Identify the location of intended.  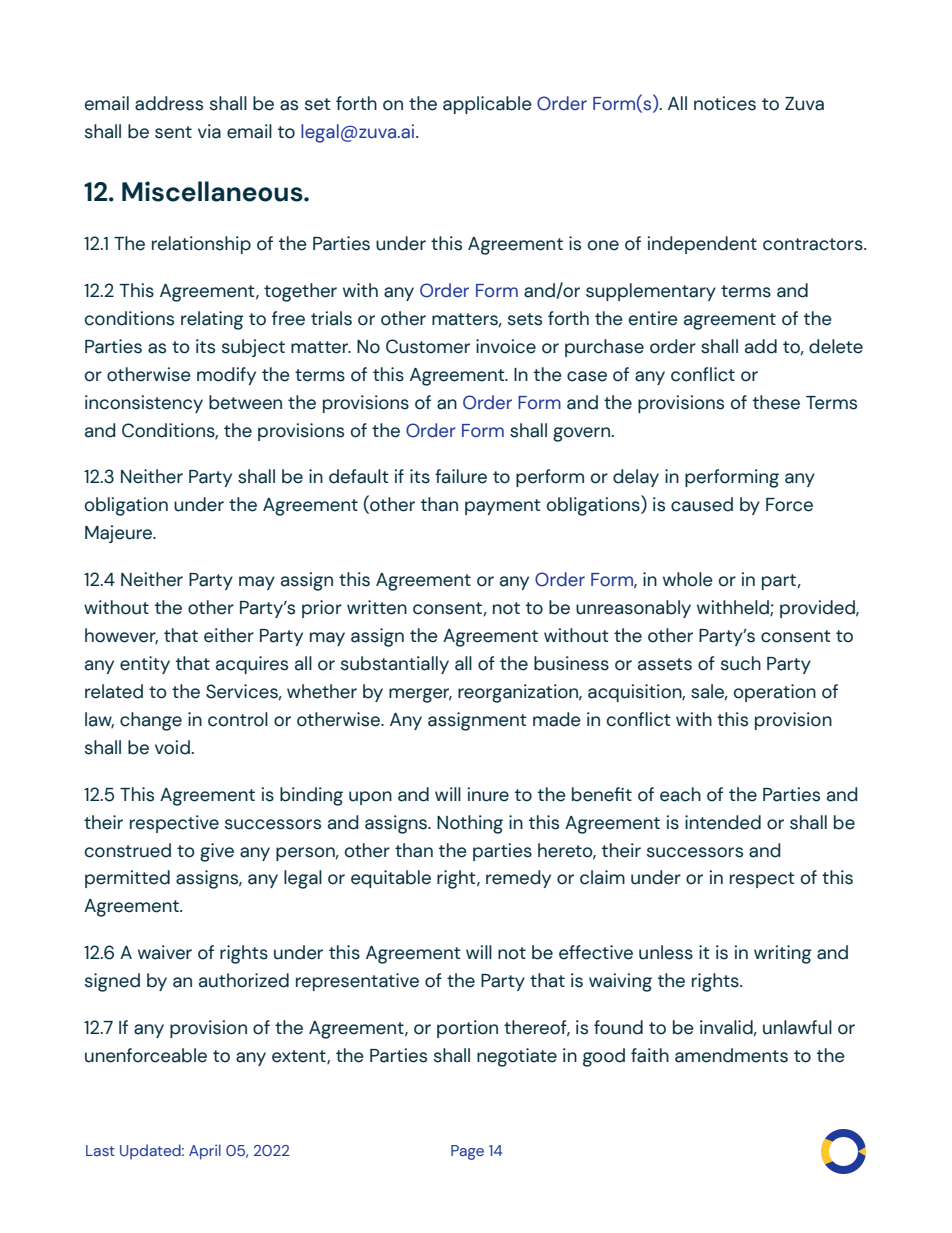
(723, 822).
